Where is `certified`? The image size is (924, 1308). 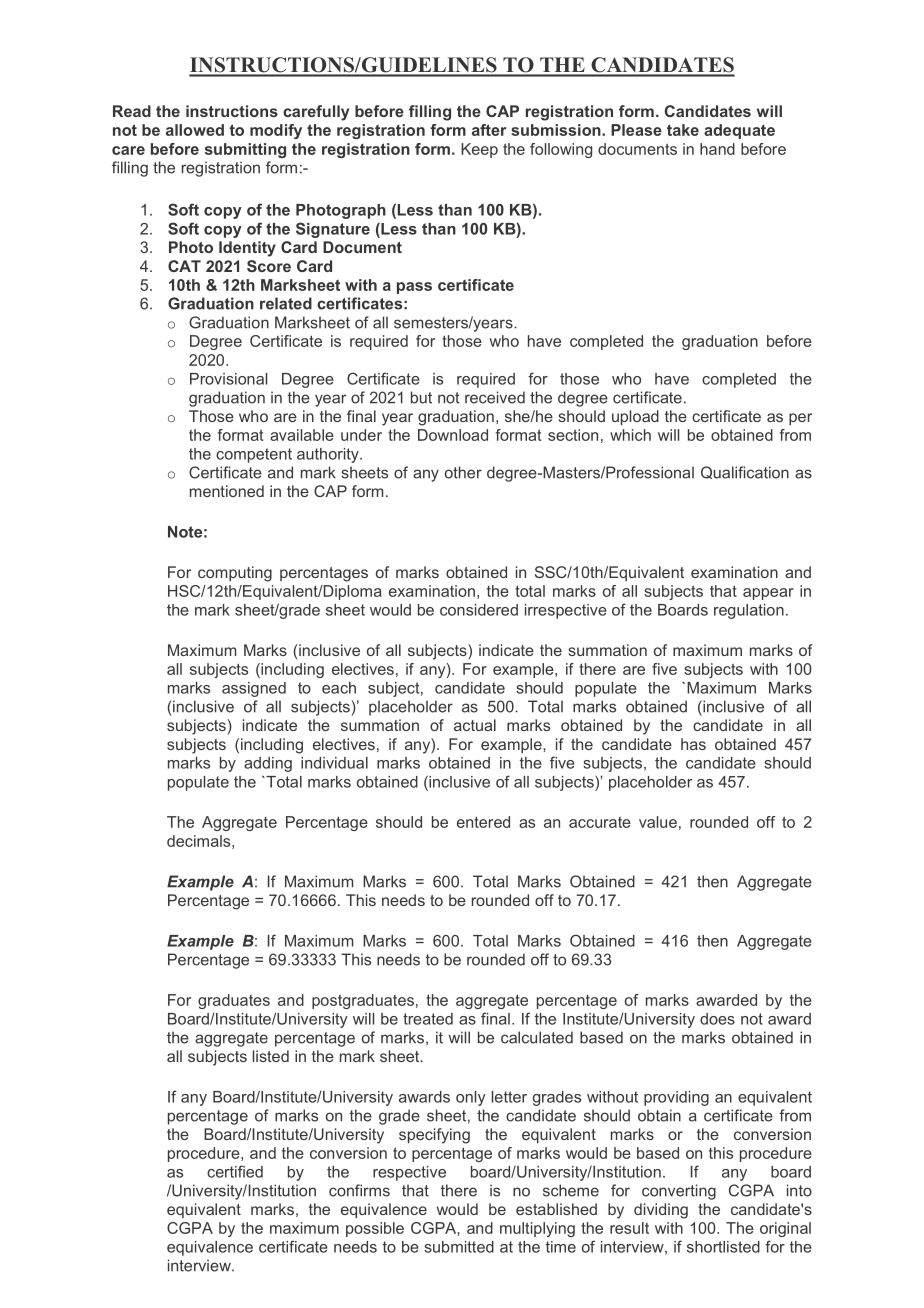 certified is located at coordinates (235, 1171).
